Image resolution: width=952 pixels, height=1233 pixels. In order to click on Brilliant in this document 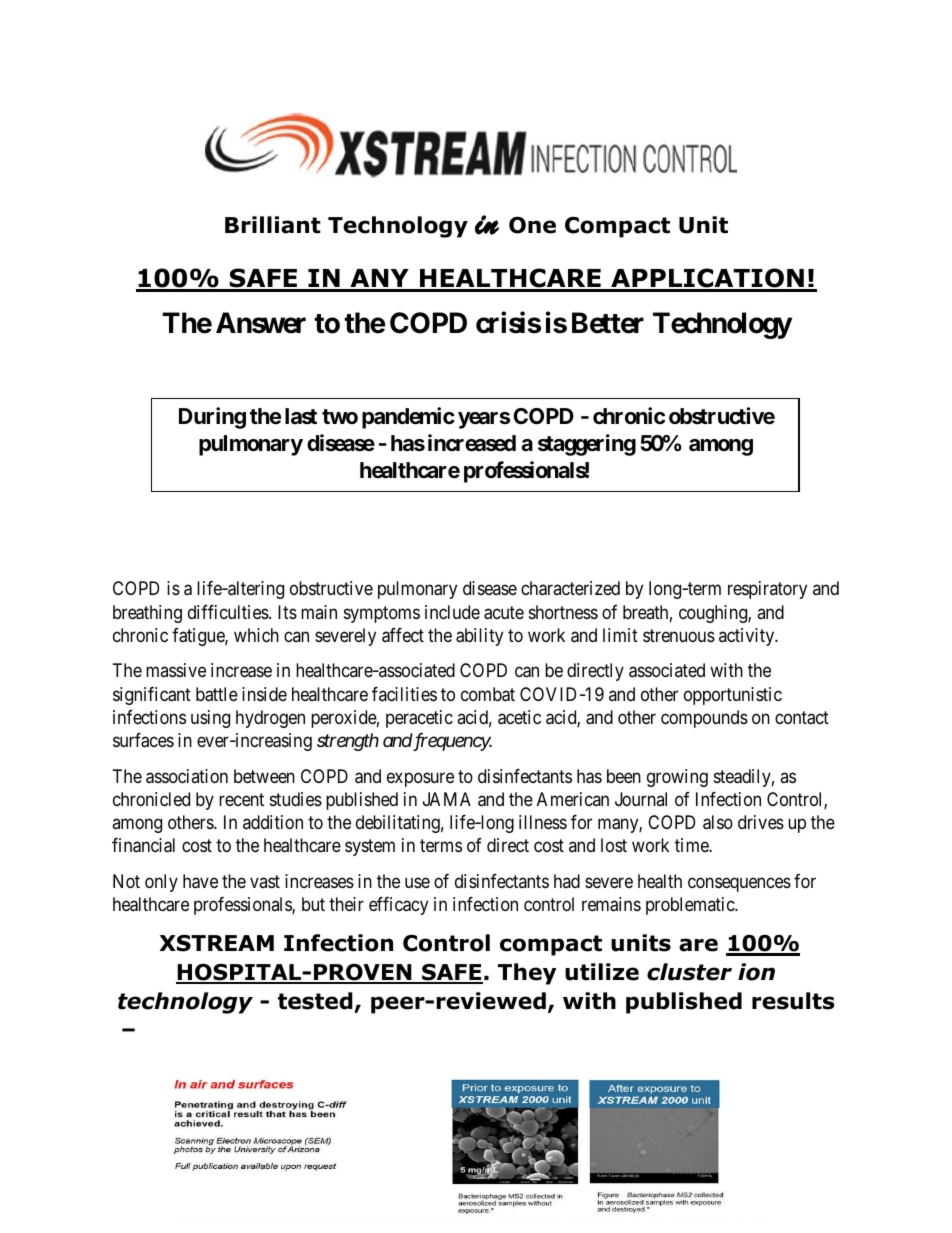, I will do `click(273, 225)`.
